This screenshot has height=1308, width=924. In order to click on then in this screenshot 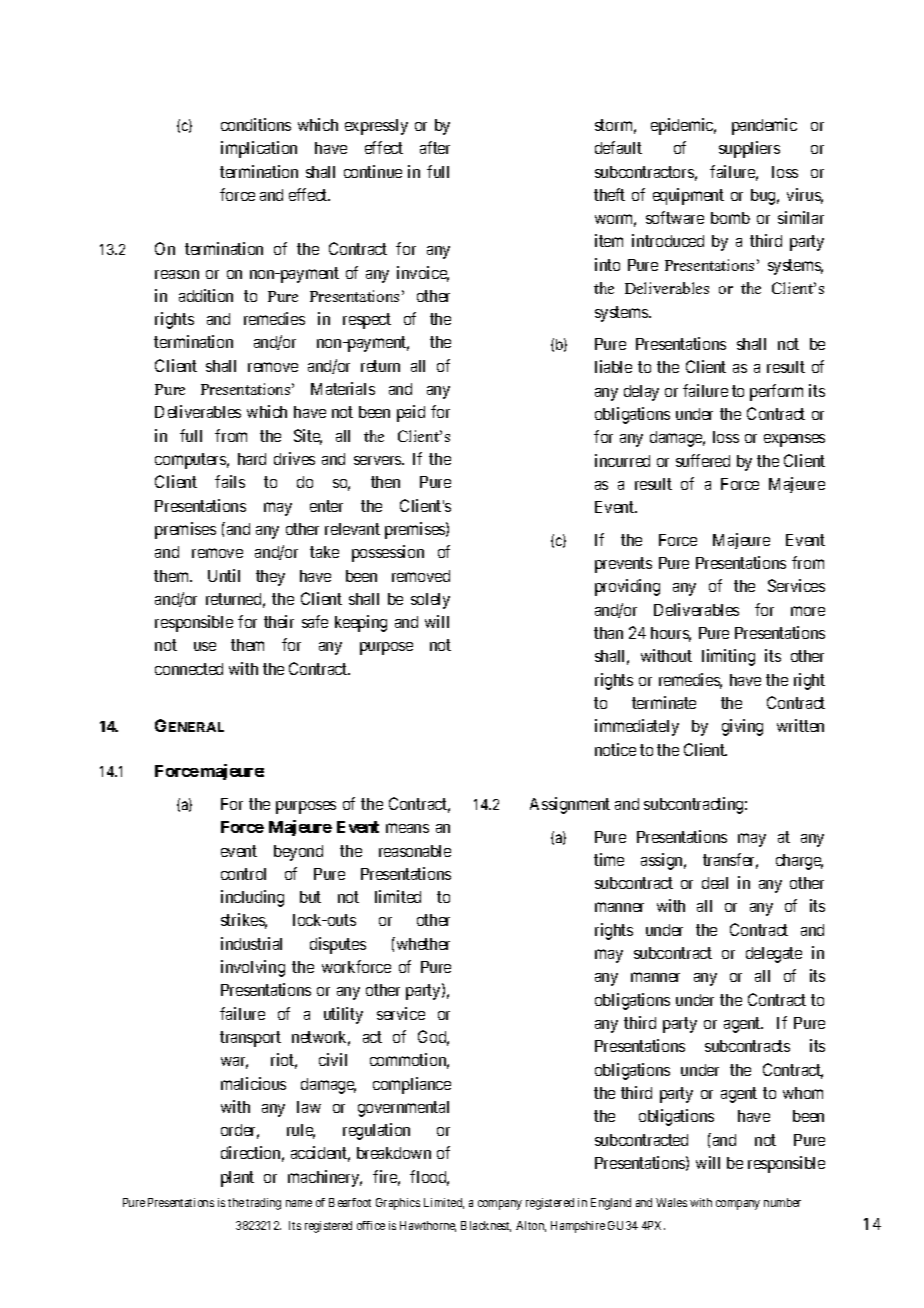, I will do `click(385, 482)`.
